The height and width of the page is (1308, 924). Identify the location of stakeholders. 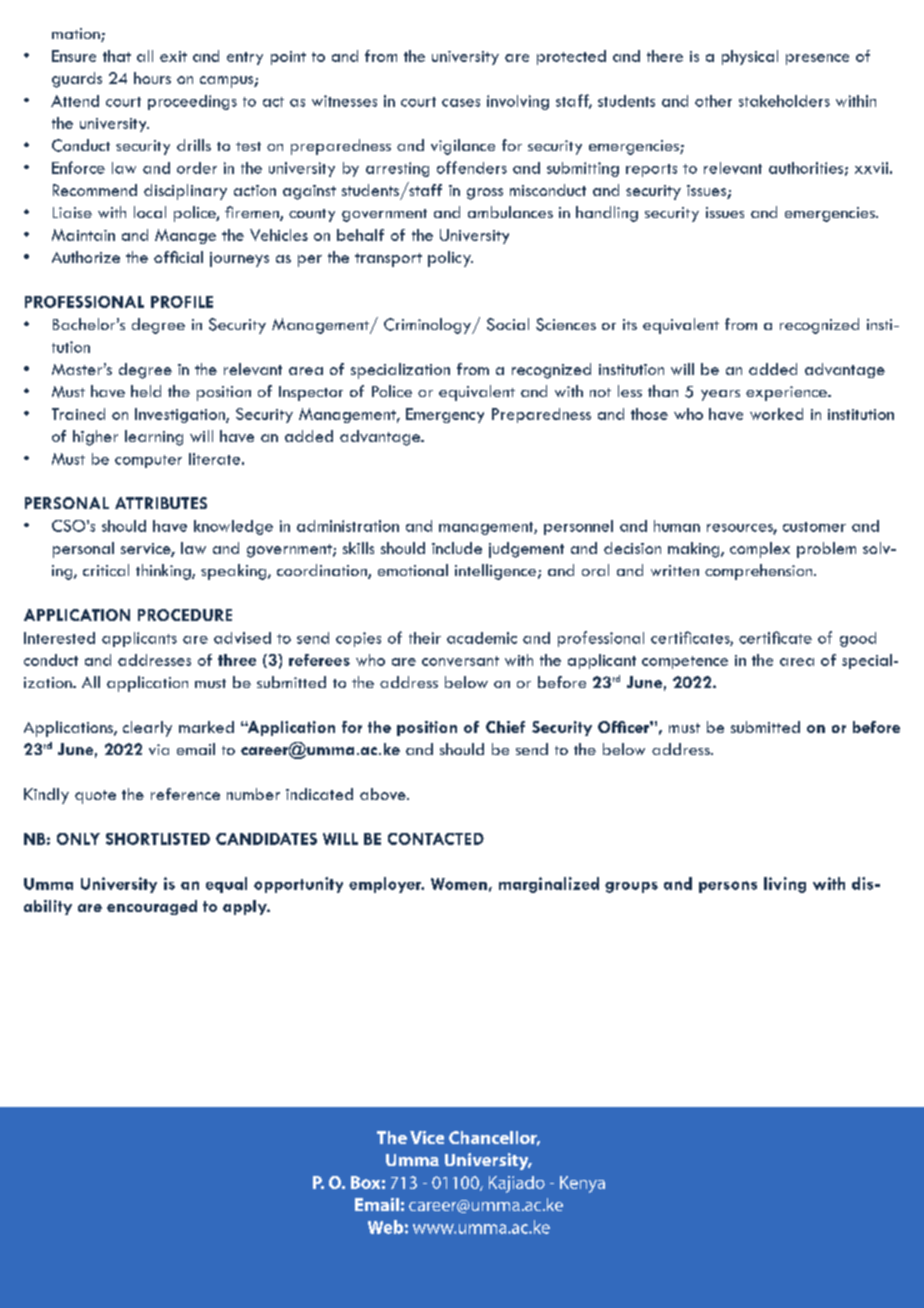
(784, 101).
